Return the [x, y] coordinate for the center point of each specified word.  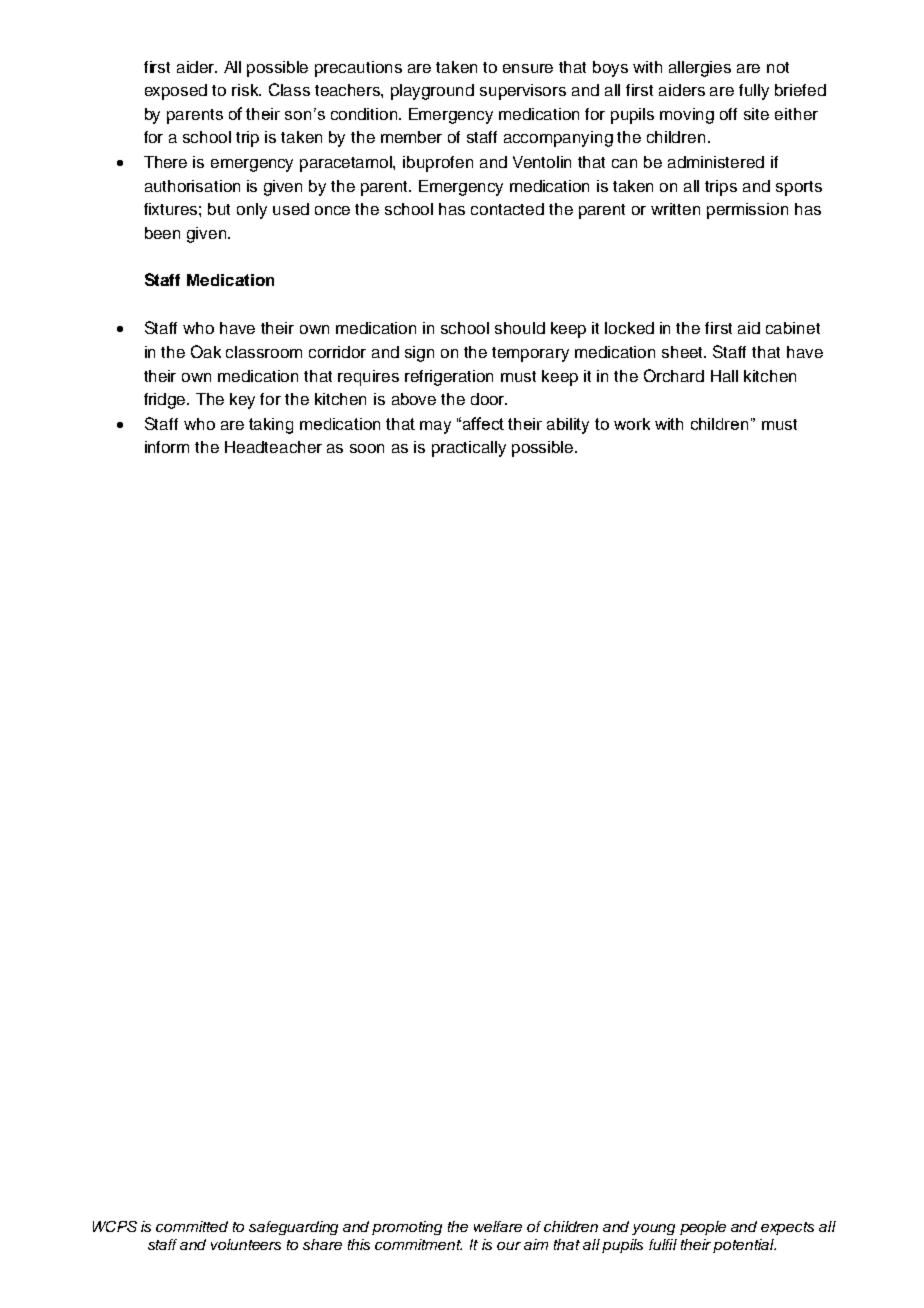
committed [192, 1226]
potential [744, 1246]
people [703, 1228]
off [728, 114]
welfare [498, 1226]
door [489, 399]
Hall [724, 376]
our [509, 1246]
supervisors [523, 92]
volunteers [246, 1244]
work [632, 424]
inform [167, 447]
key [242, 401]
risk [246, 90]
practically [469, 449]
